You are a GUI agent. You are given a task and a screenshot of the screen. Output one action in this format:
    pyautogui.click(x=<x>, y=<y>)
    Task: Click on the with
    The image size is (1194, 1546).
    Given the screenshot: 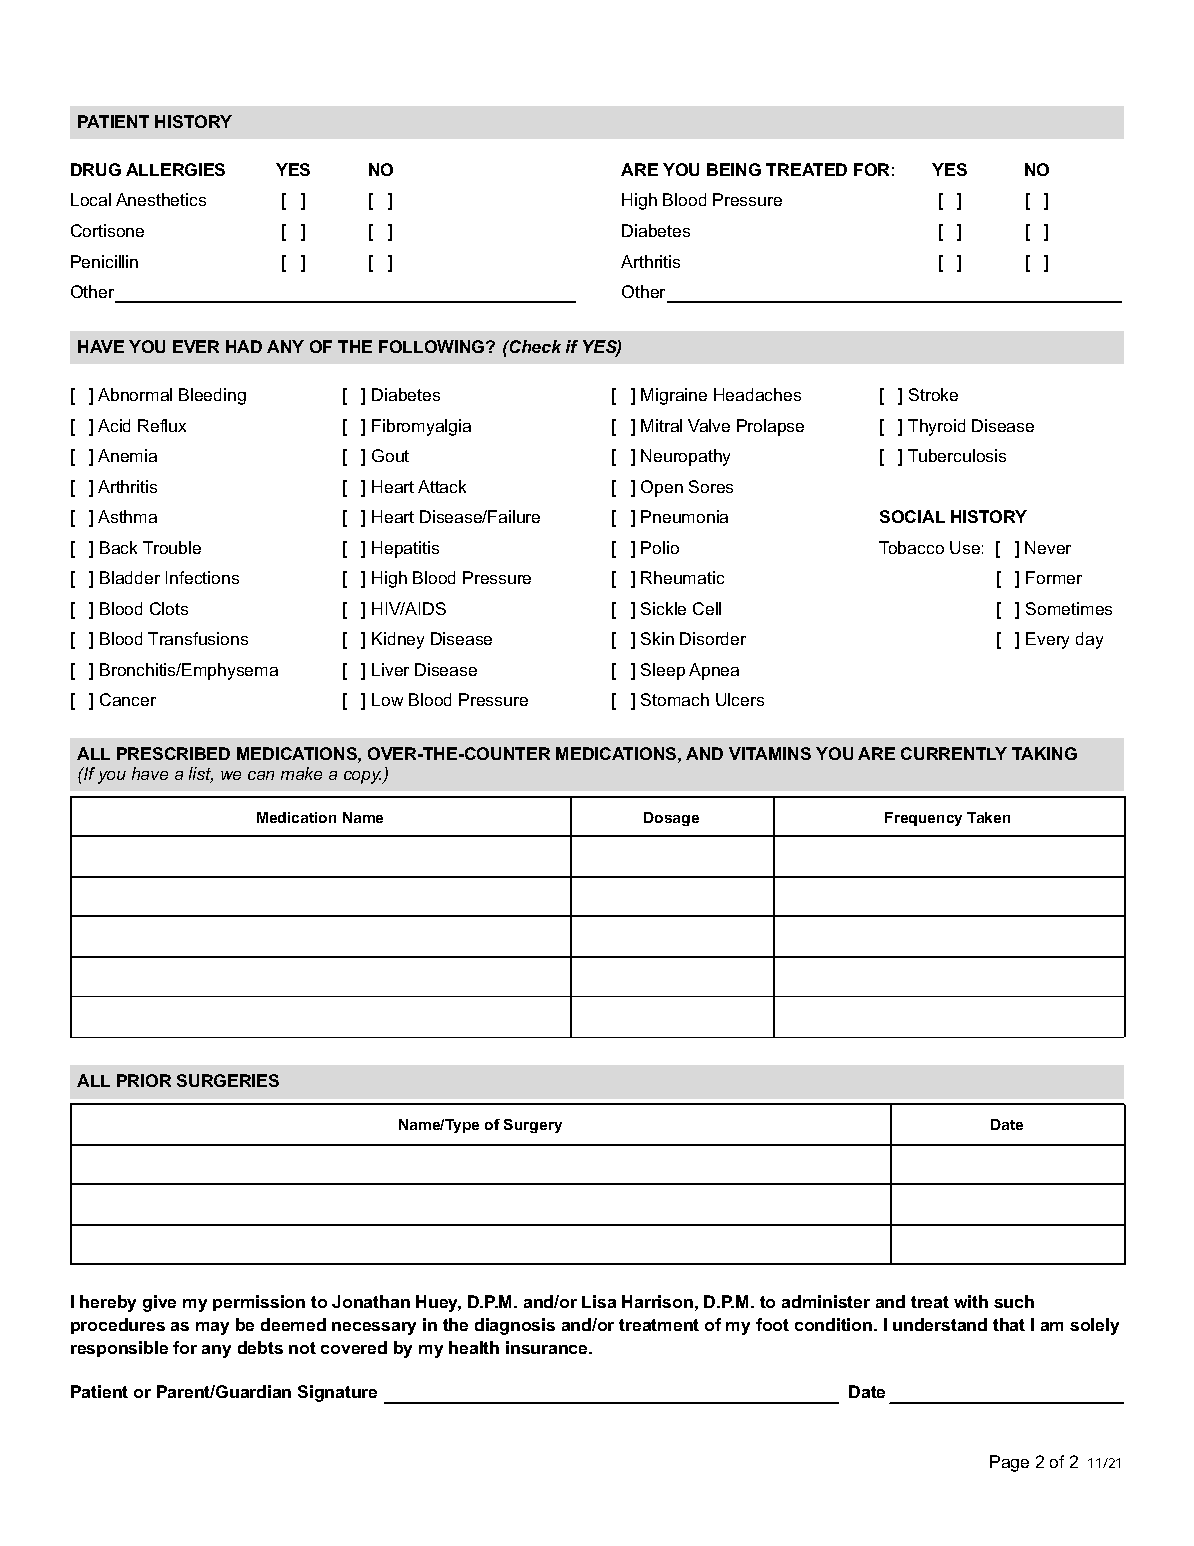 What is the action you would take?
    pyautogui.click(x=971, y=1301)
